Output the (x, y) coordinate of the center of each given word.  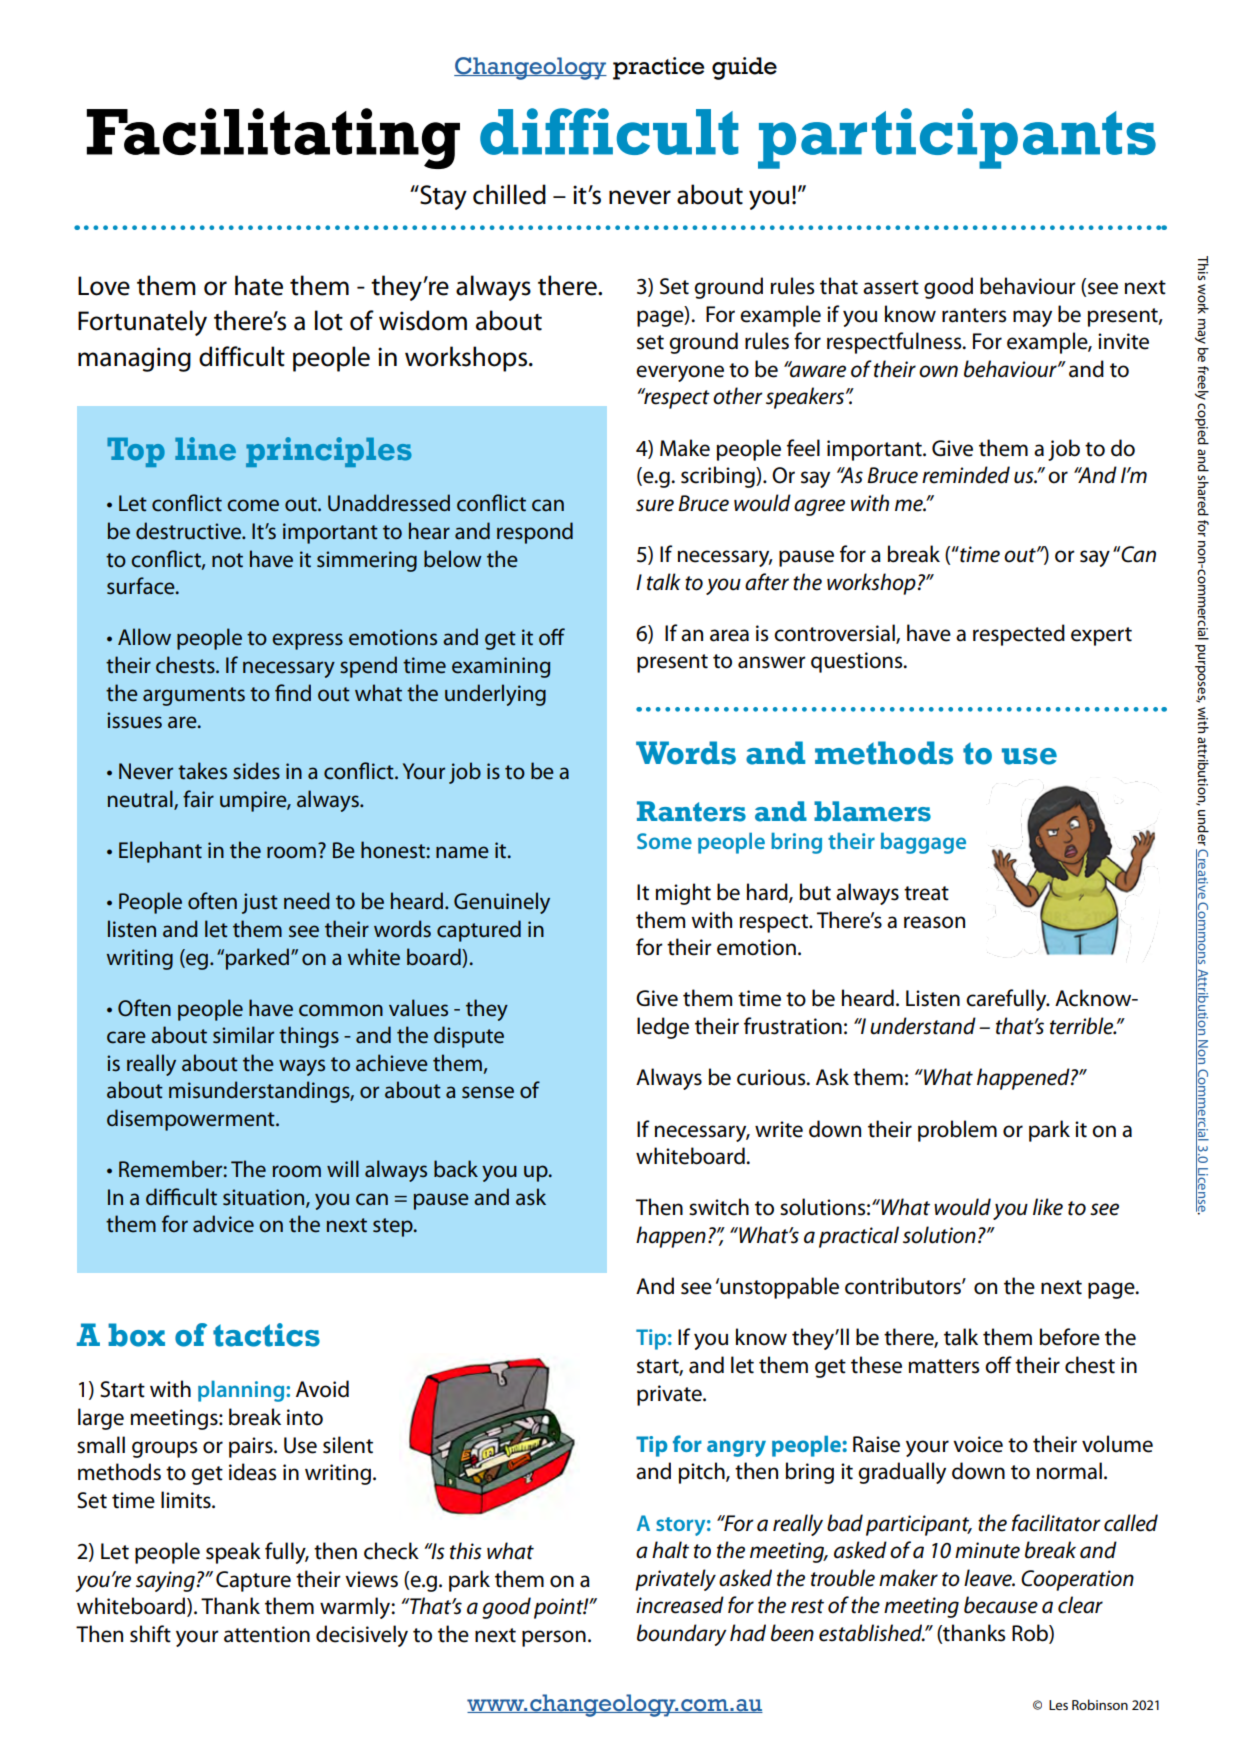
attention (267, 1634)
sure (655, 505)
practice (658, 68)
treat (926, 893)
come (253, 505)
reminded (966, 475)
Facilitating (273, 138)
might (683, 894)
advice (223, 1224)
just (260, 903)
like (1048, 1207)
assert (891, 287)
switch (719, 1207)
